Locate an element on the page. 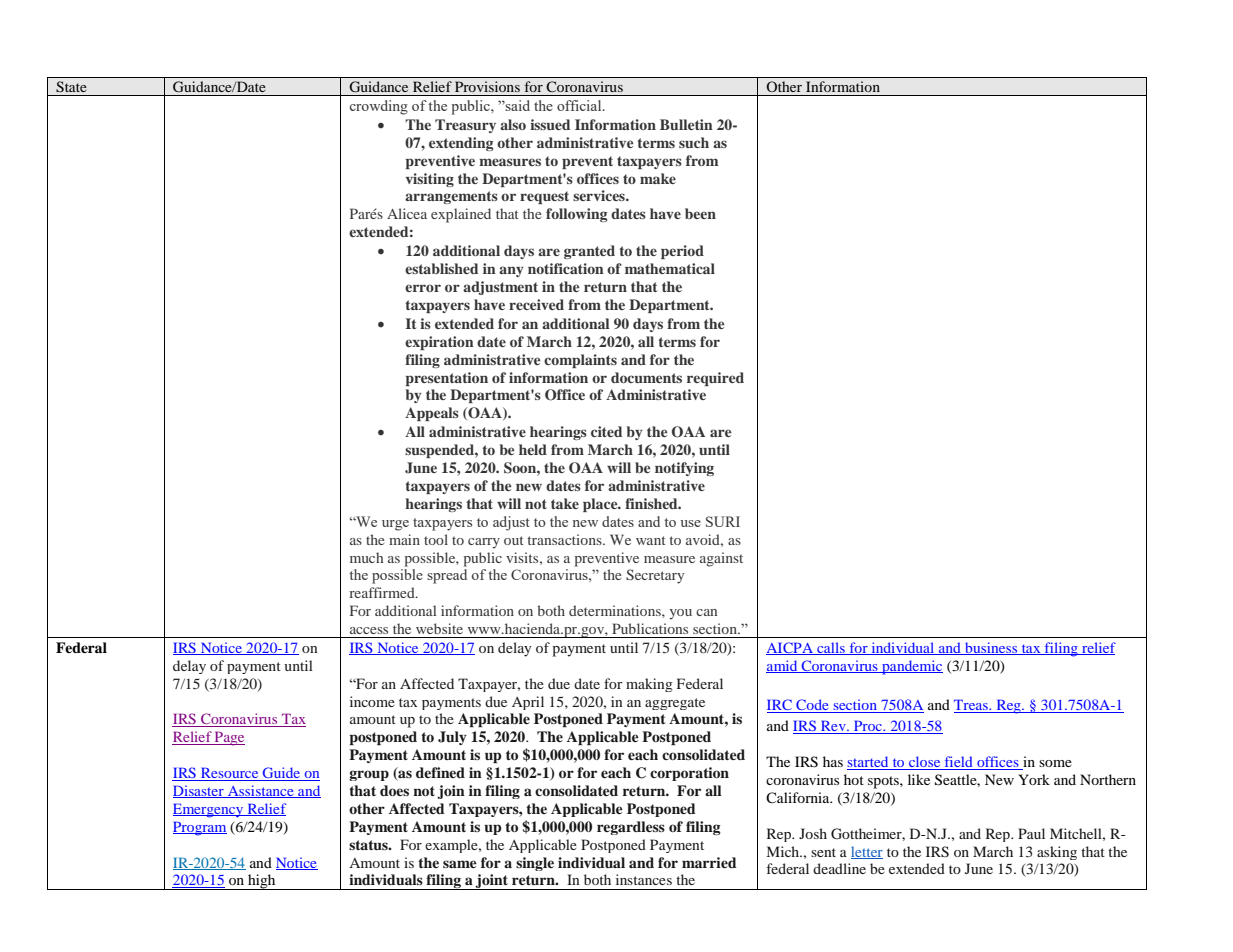  high is located at coordinates (262, 882).
